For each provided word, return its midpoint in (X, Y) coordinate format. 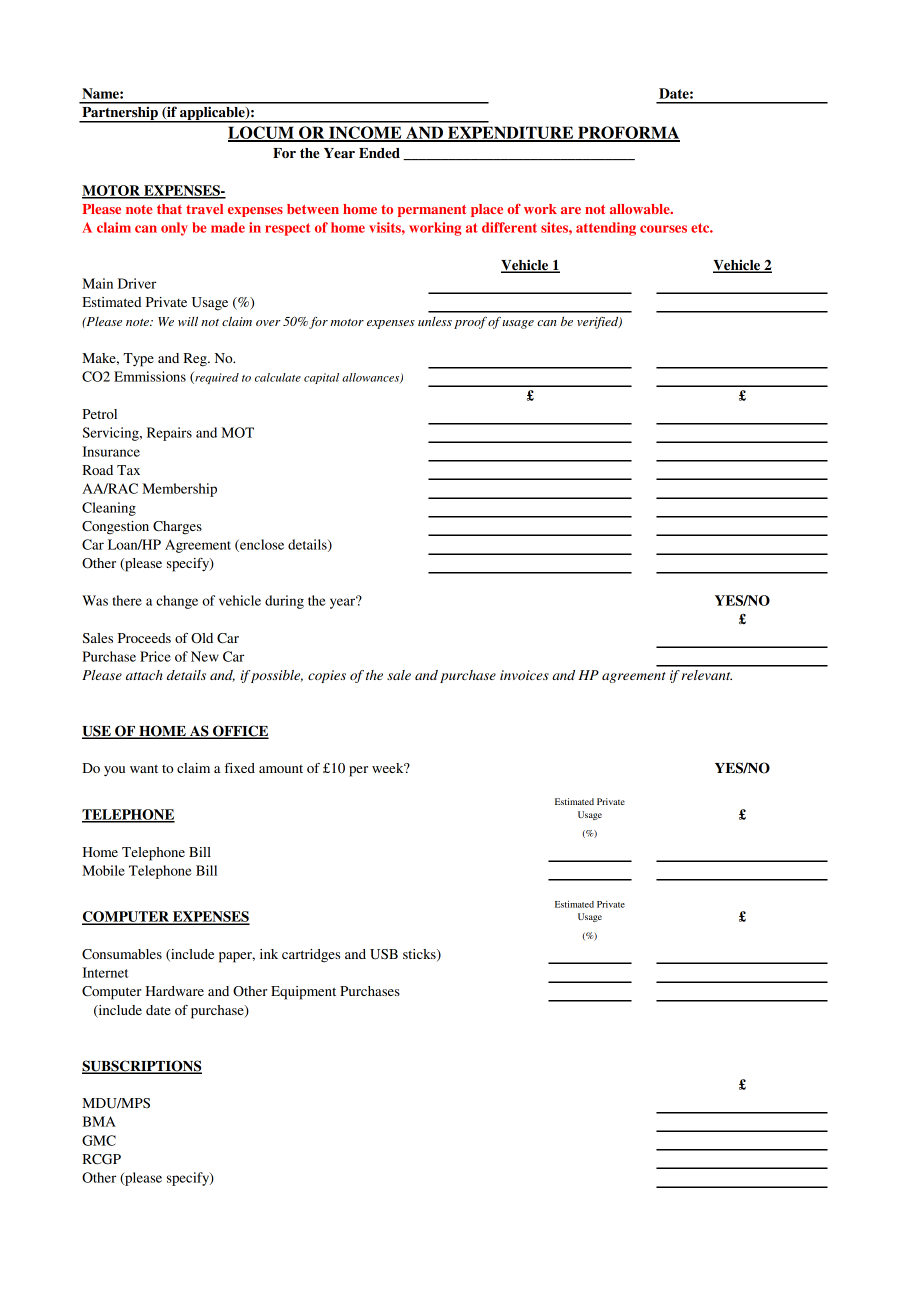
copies (327, 676)
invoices (524, 675)
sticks (420, 955)
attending (606, 229)
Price (155, 656)
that (169, 209)
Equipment (303, 993)
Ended (379, 153)
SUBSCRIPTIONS (142, 1066)
